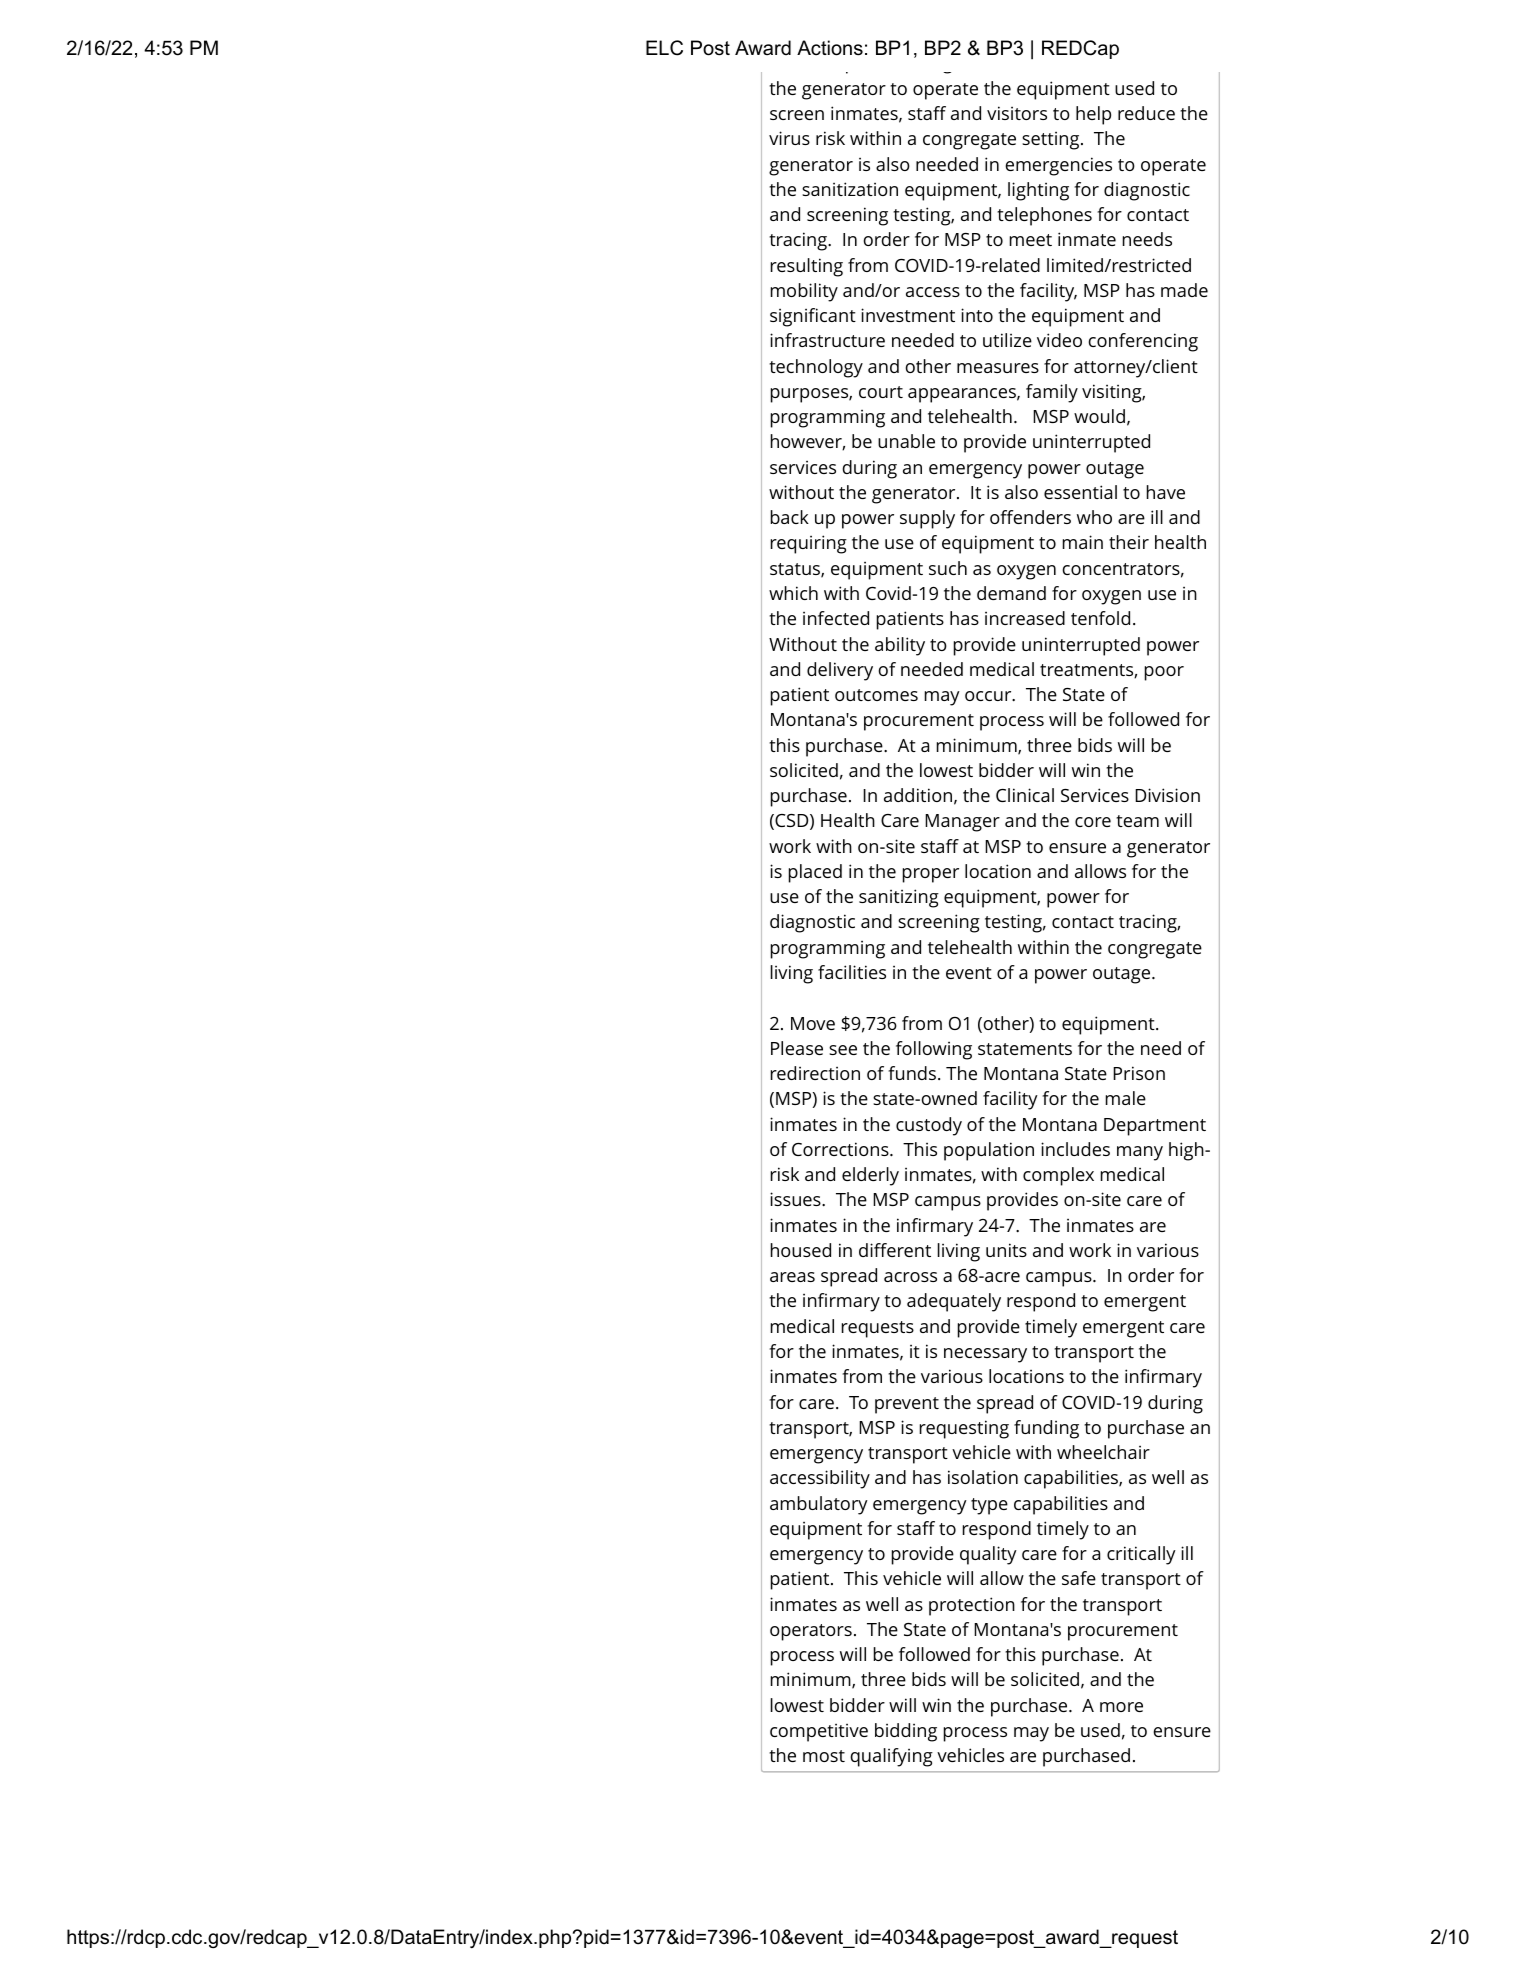 This page has width=1536, height=1987. Describe the element at coordinates (843, 1050) in the page. I see `see` at that location.
